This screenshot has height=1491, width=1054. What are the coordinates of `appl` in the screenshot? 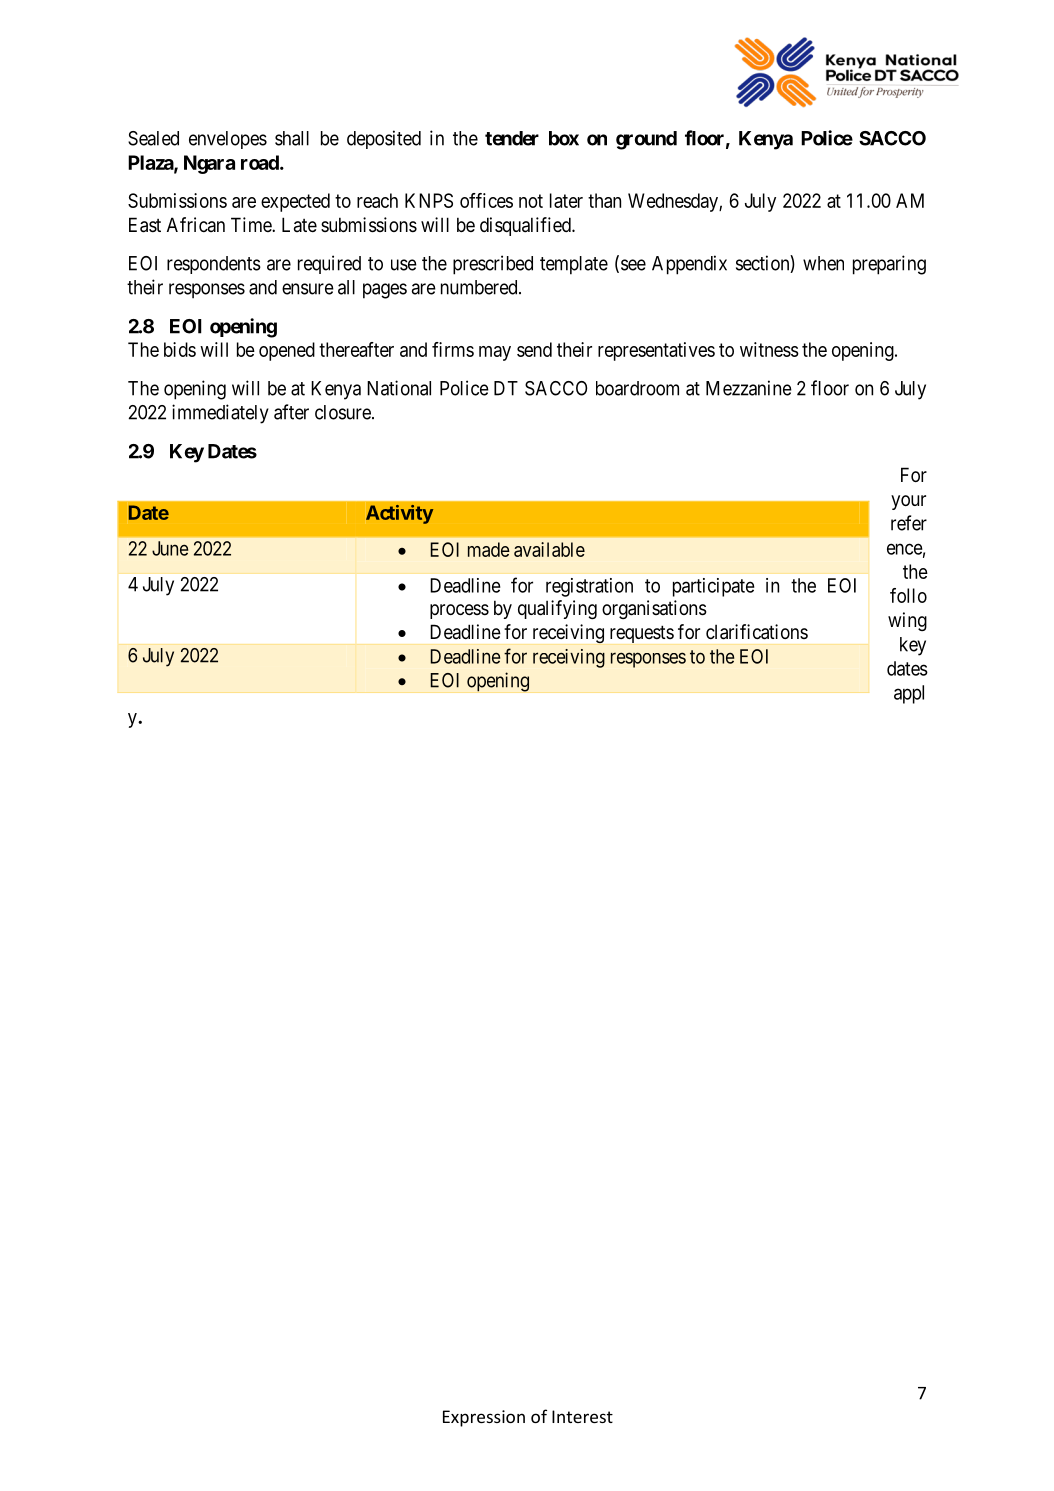 It's located at (909, 694).
